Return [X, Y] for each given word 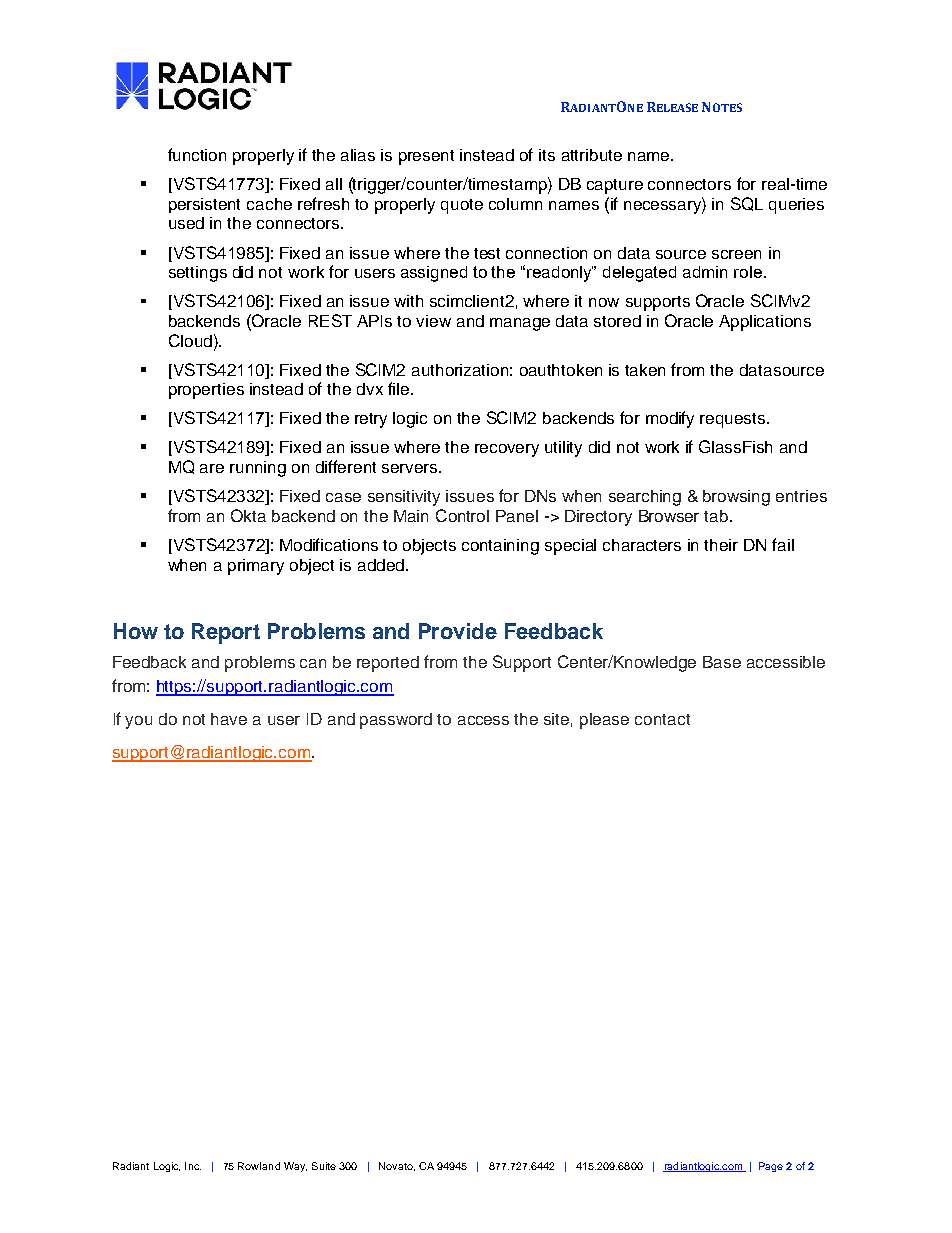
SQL [747, 204]
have [229, 719]
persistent [204, 205]
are [212, 468]
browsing [736, 498]
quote [462, 206]
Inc [193, 1166]
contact [662, 719]
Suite [324, 1166]
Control [462, 515]
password [396, 721]
